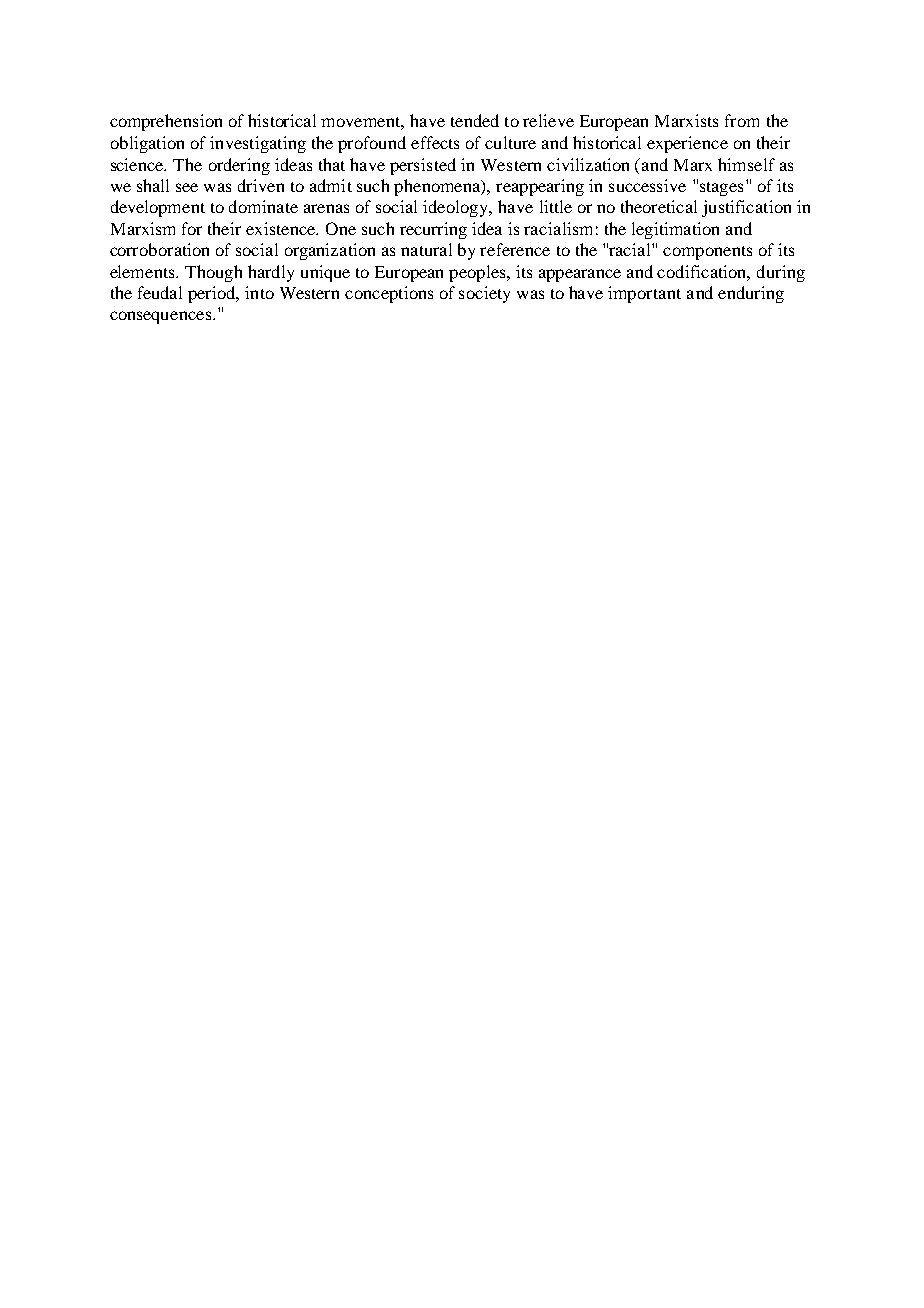 Image resolution: width=924 pixels, height=1308 pixels. I want to click on codification, so click(703, 272).
